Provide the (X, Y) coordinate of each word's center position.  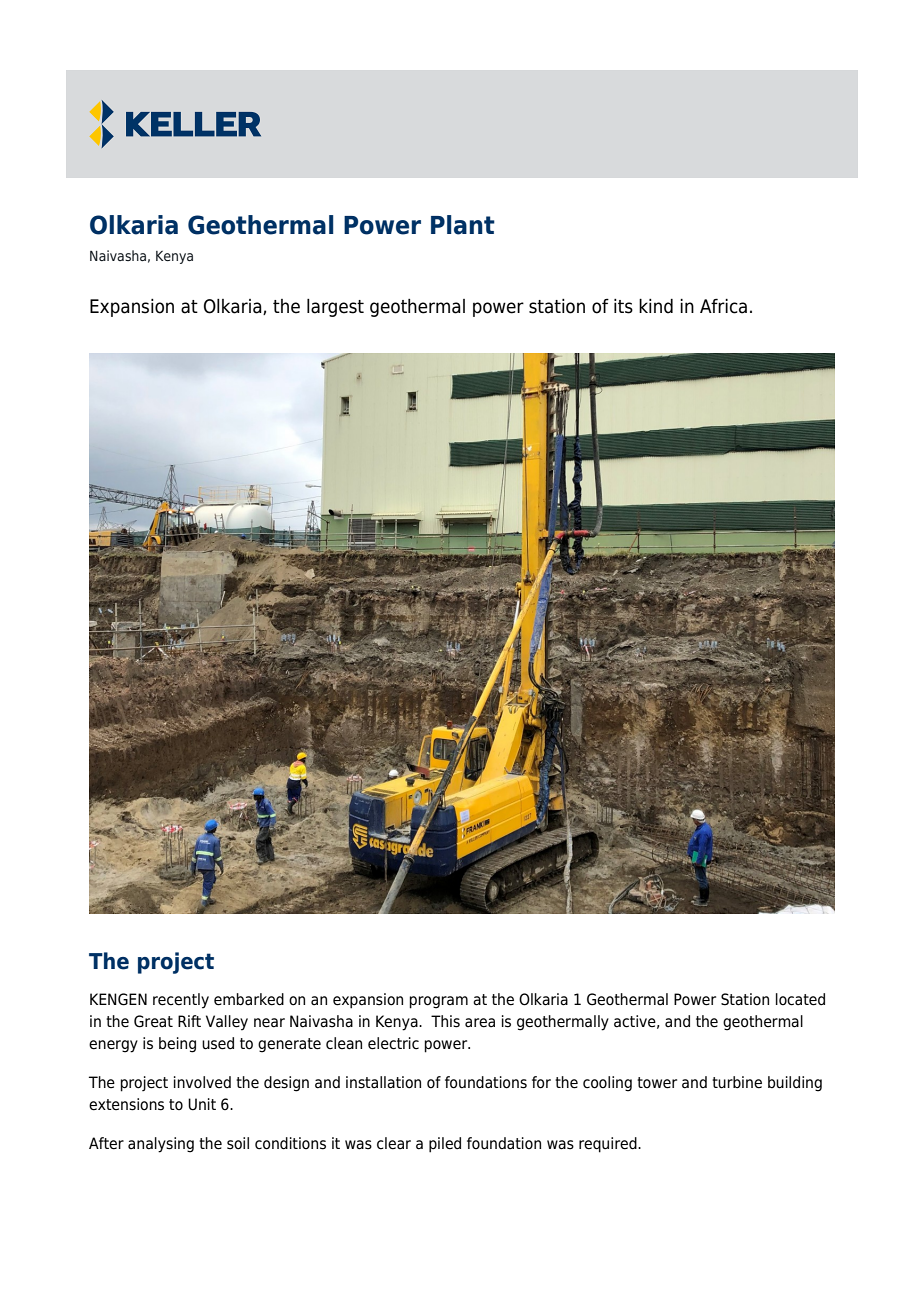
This (445, 1021)
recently (181, 1001)
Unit (202, 1104)
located (800, 999)
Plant (463, 225)
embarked (249, 999)
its (623, 306)
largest (335, 308)
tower (657, 1083)
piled (445, 1145)
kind (656, 306)
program (438, 1002)
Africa (723, 306)
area (480, 1023)
